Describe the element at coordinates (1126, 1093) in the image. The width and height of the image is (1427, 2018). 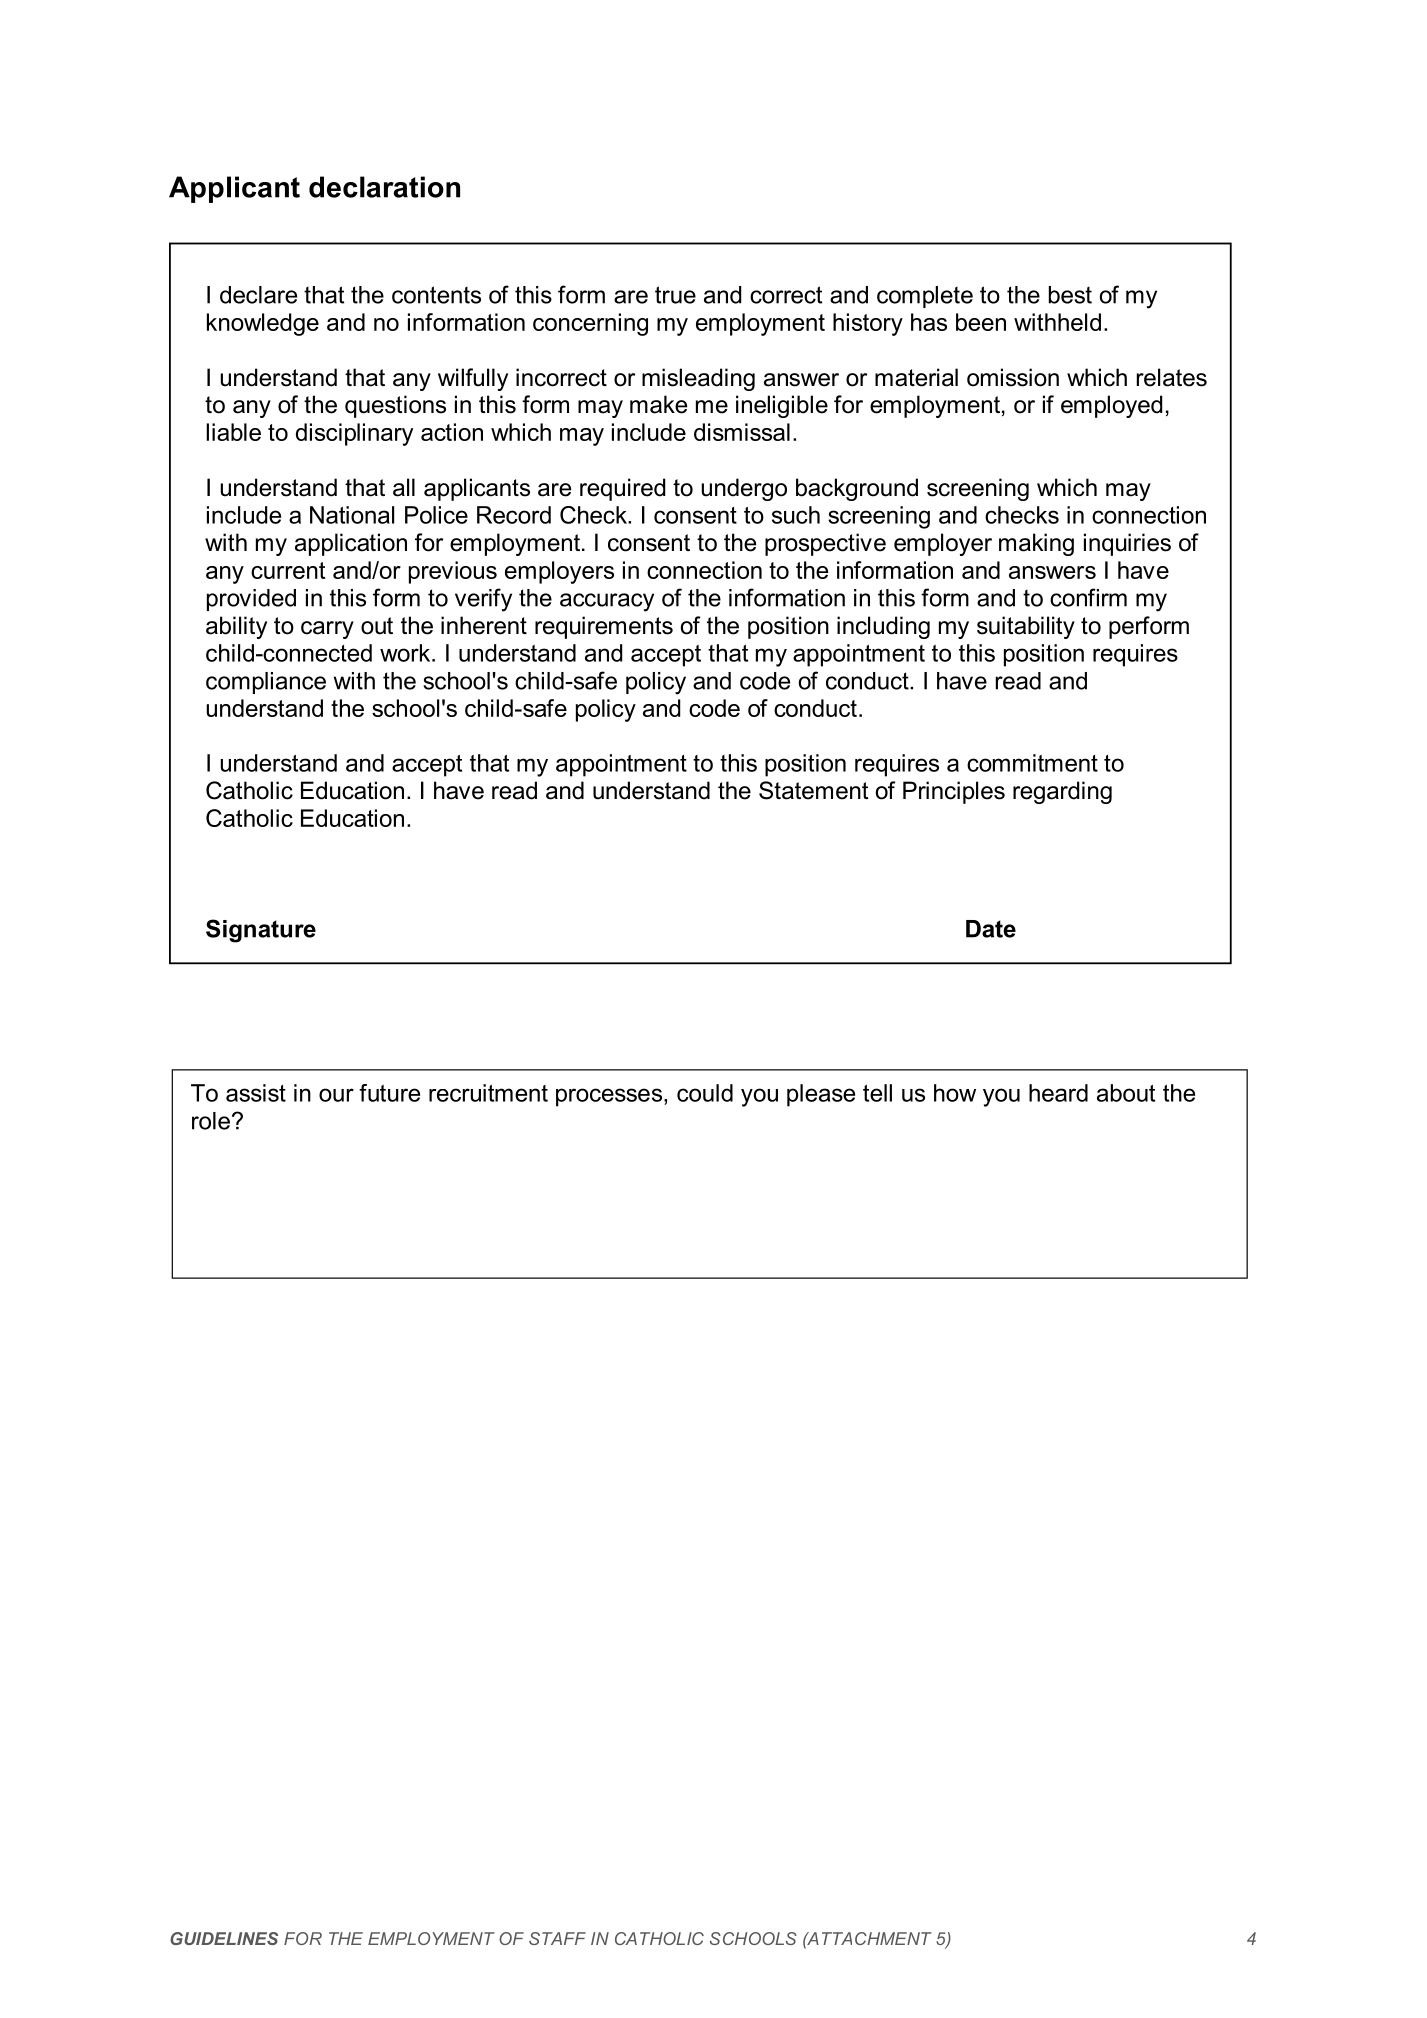
I see `about` at that location.
